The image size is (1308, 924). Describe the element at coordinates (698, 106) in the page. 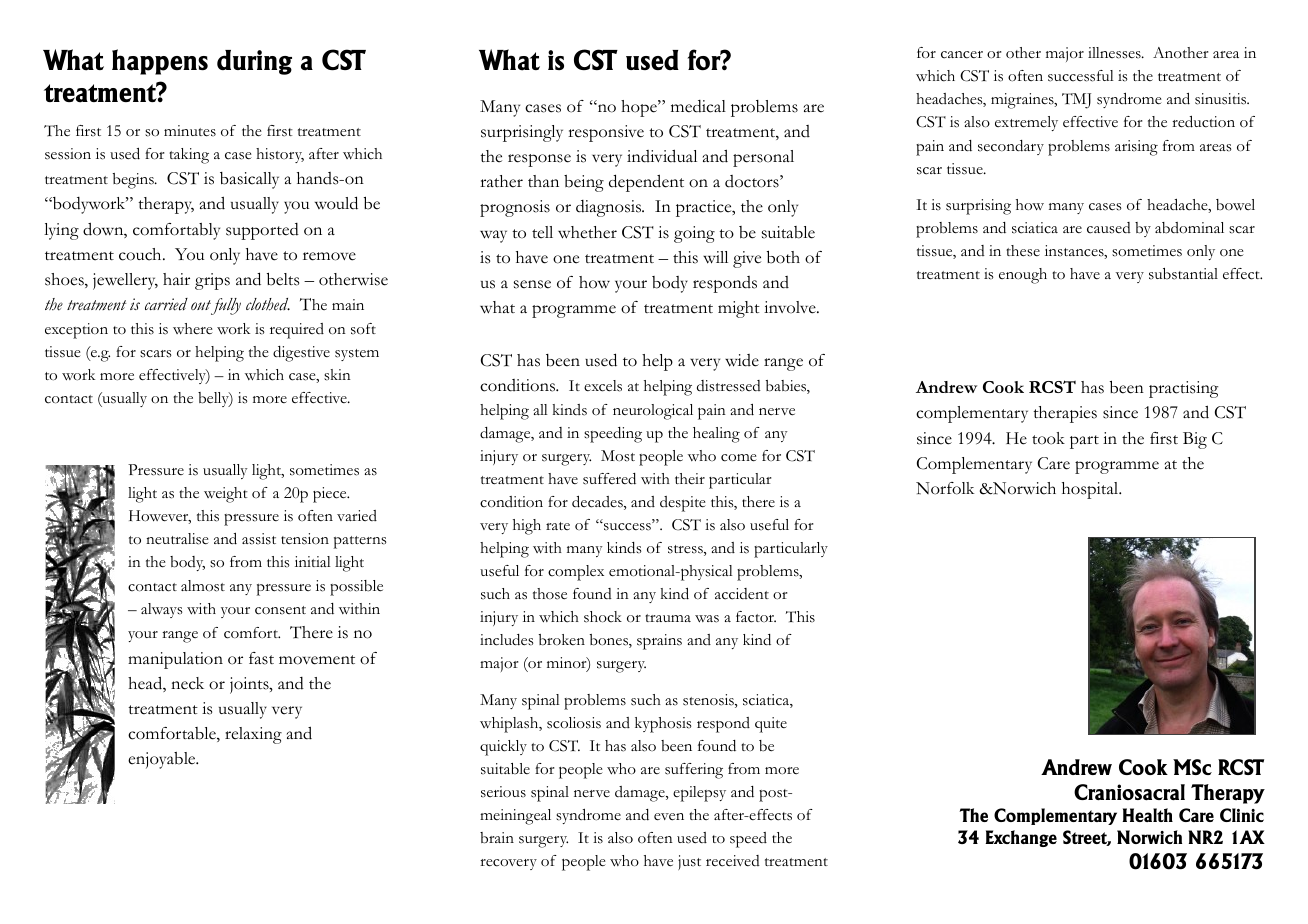

I see `medical` at that location.
